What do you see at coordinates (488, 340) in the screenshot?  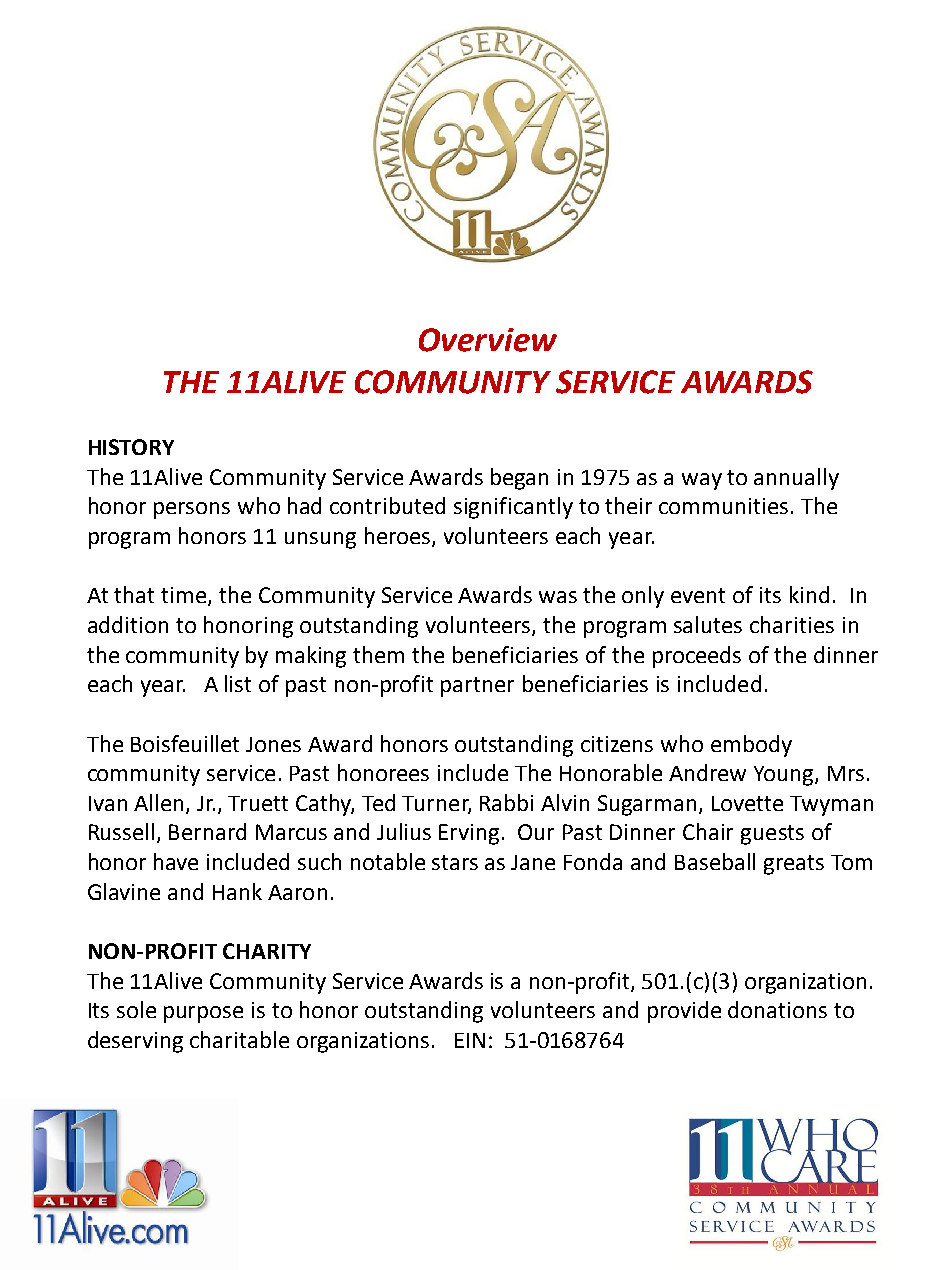 I see `Overview` at bounding box center [488, 340].
